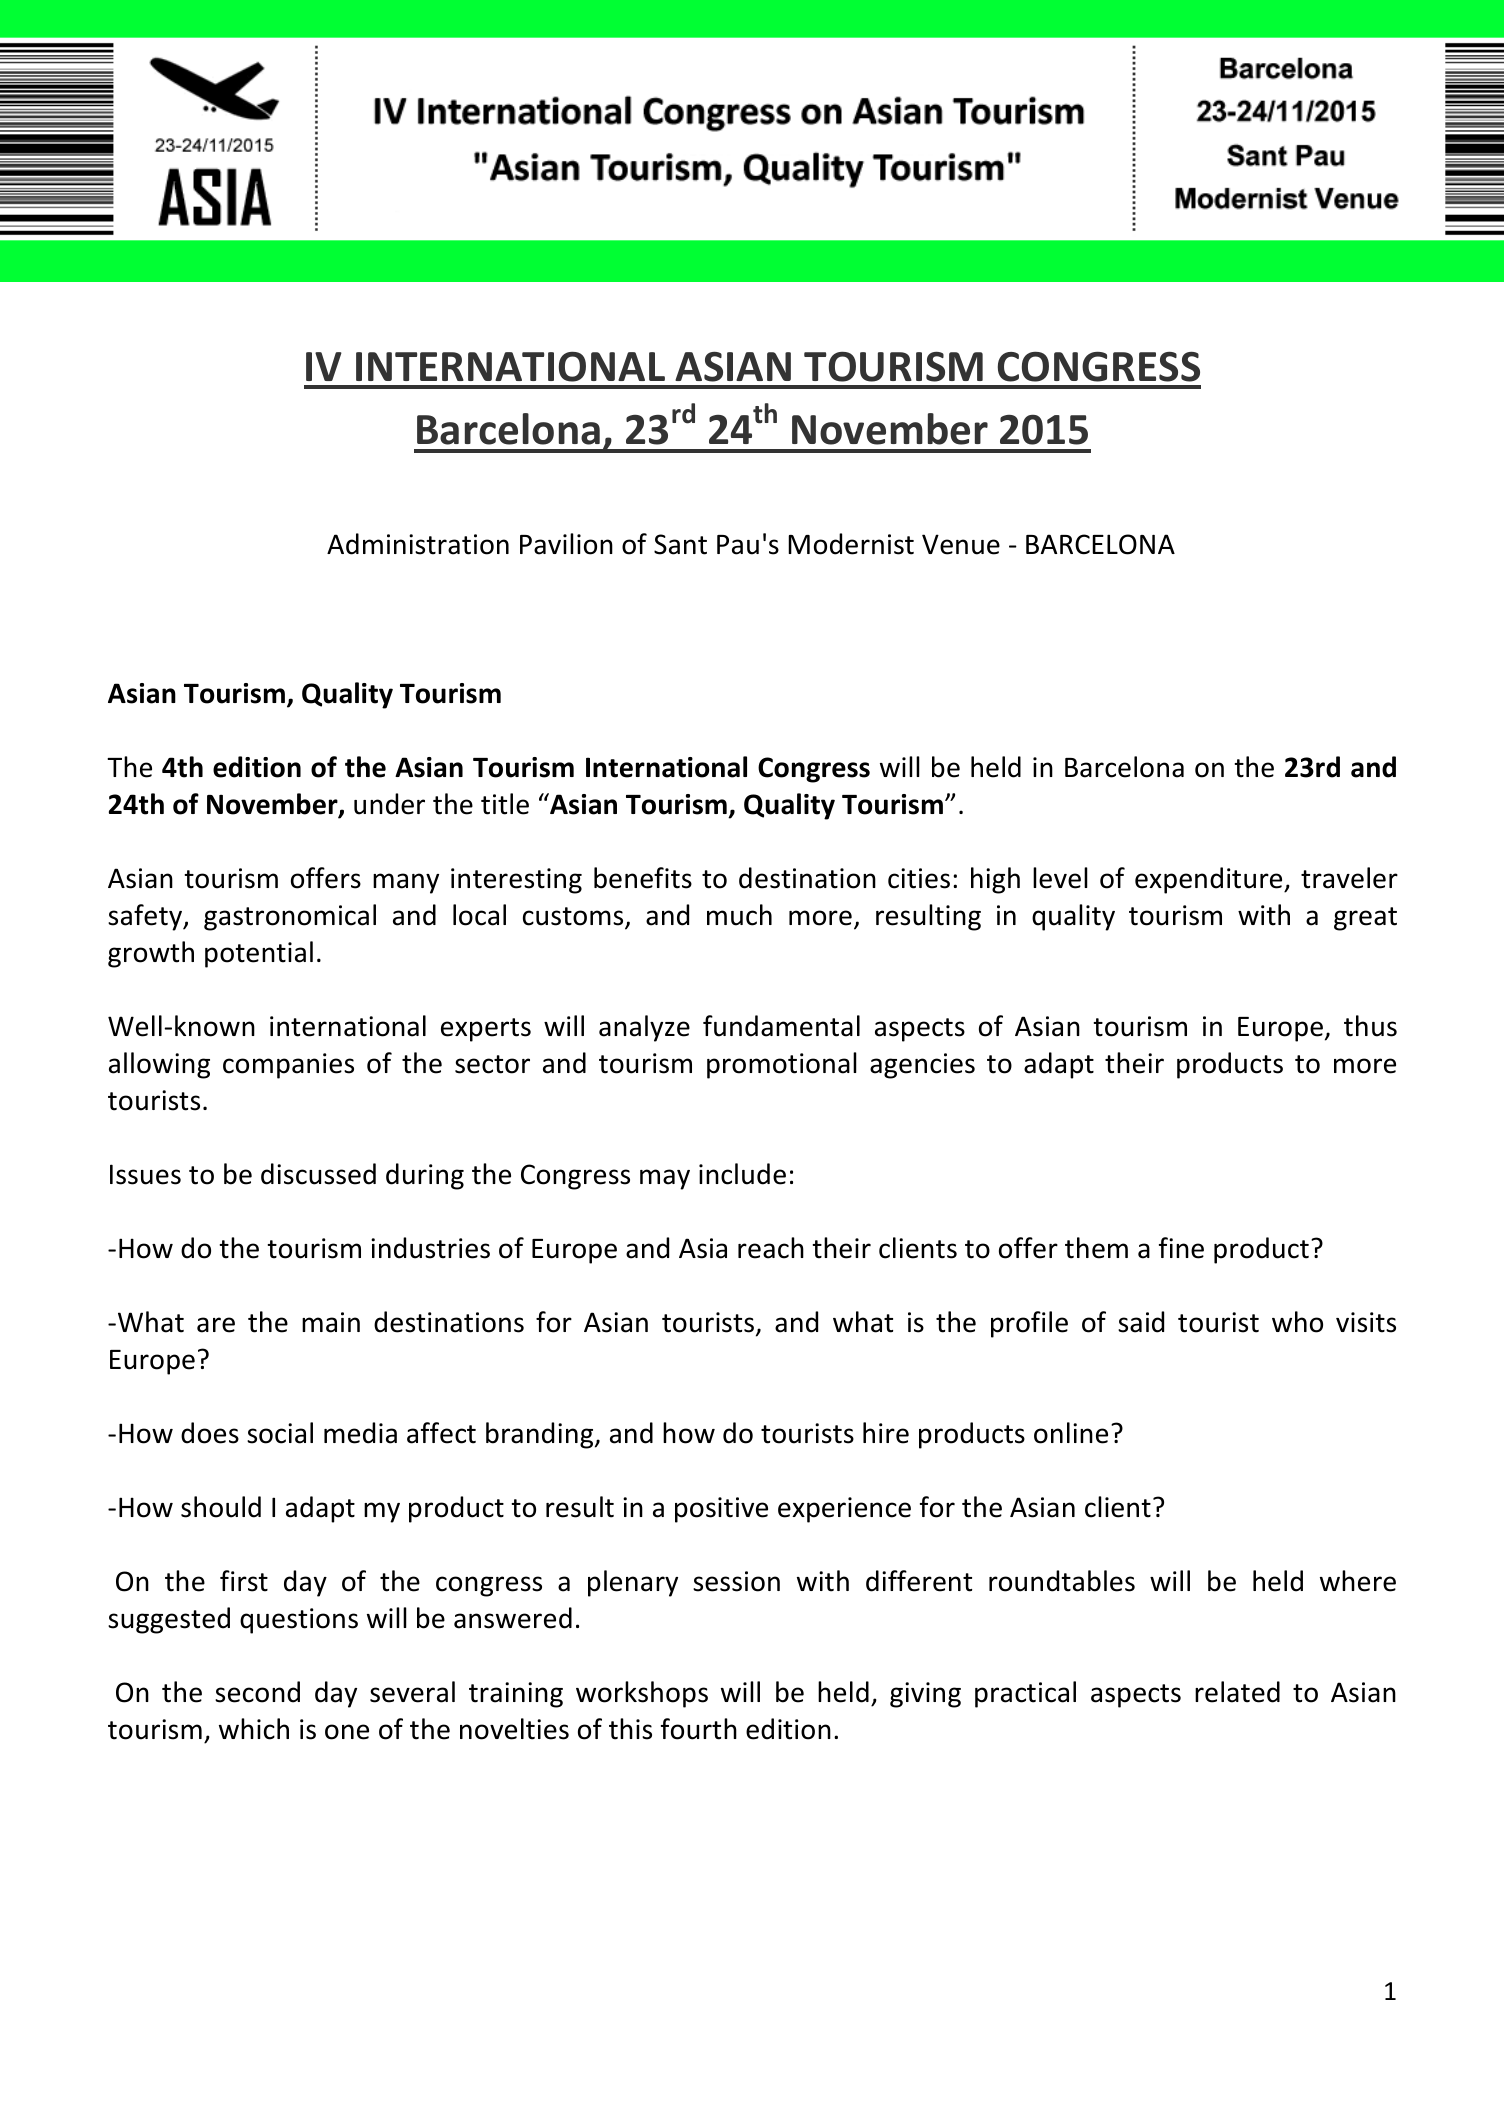 The width and height of the screenshot is (1504, 2128). Describe the element at coordinates (699, 1729) in the screenshot. I see `fourth` at that location.
